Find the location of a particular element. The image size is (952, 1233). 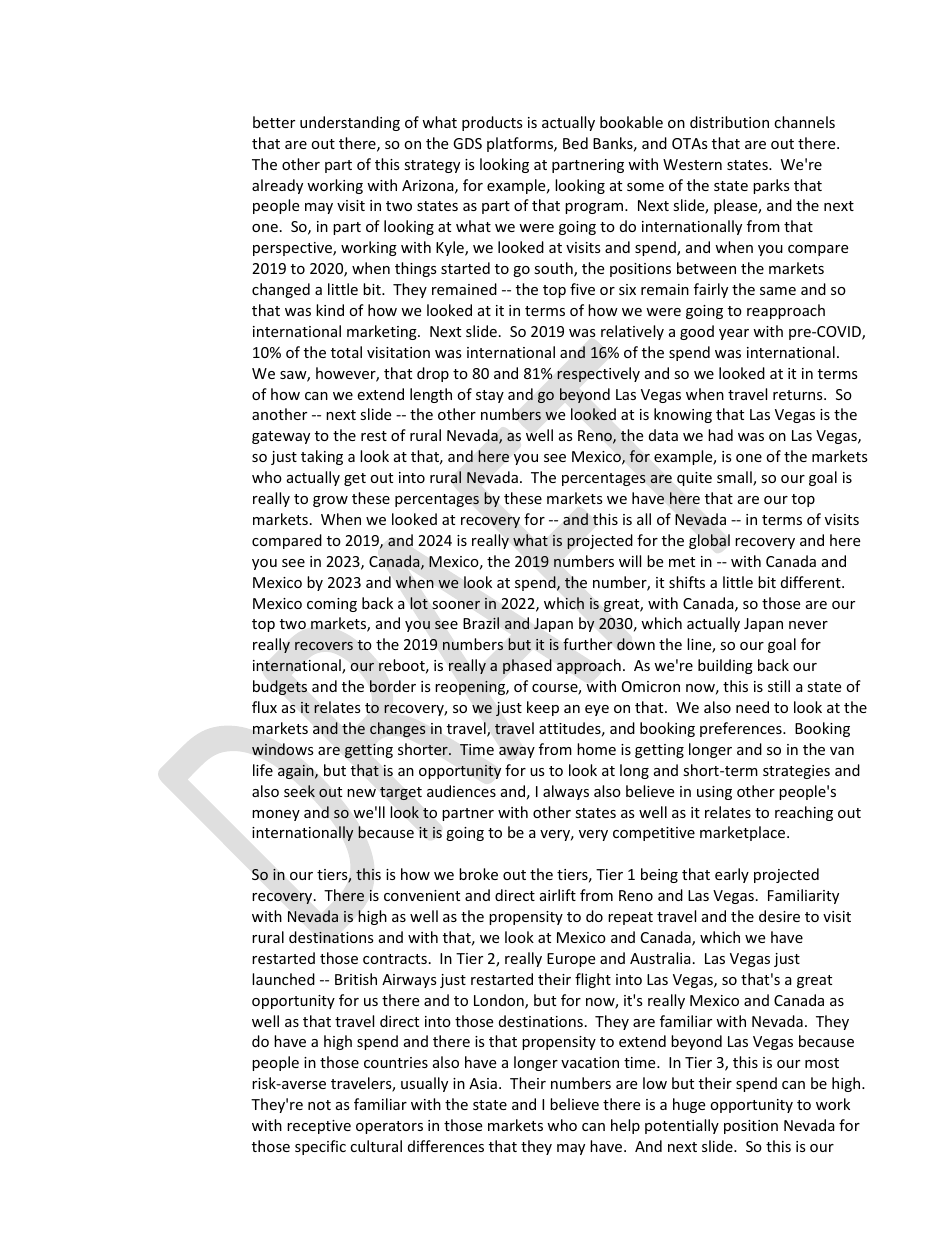

respectively is located at coordinates (598, 374).
